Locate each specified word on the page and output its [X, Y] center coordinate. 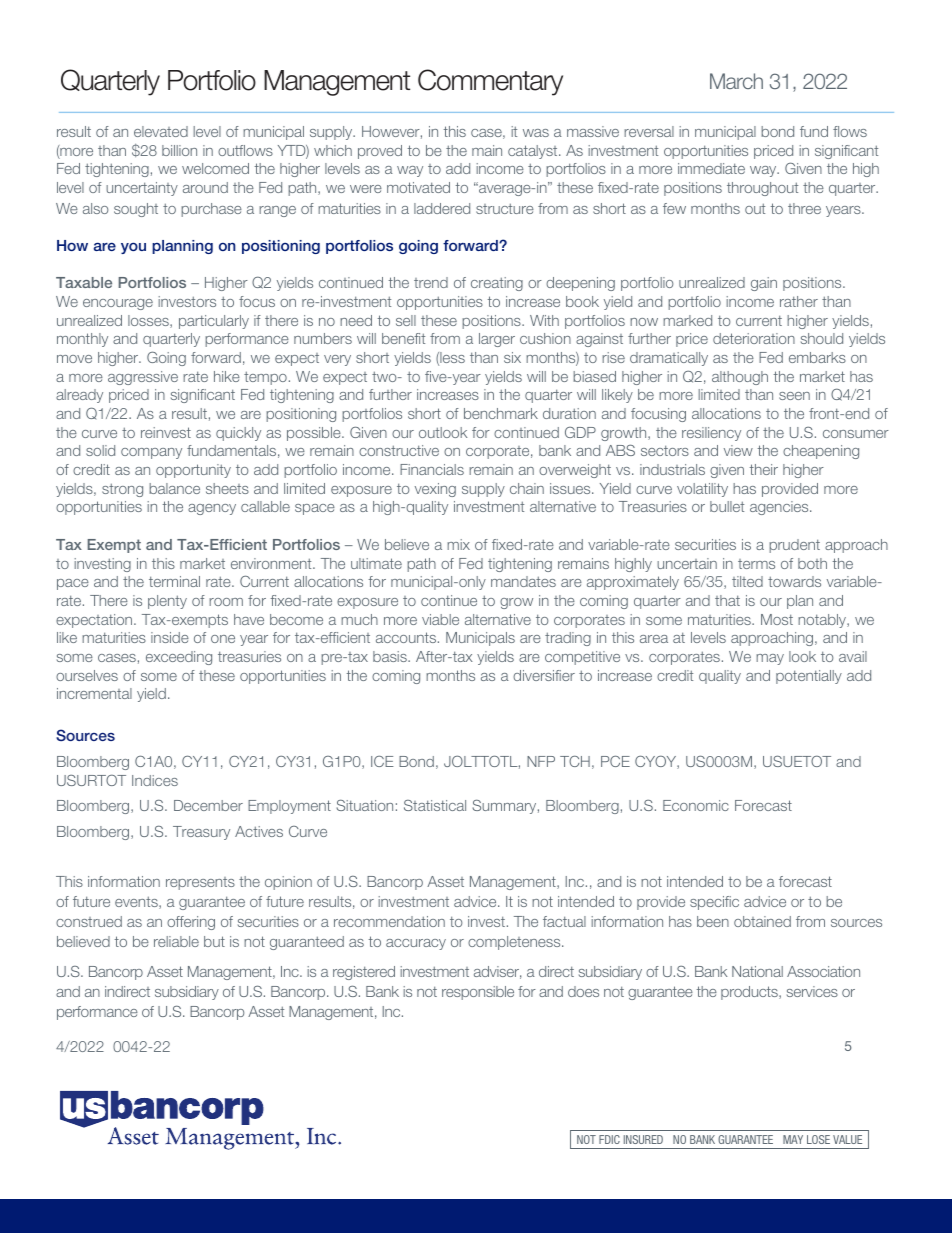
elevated [161, 131]
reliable [176, 941]
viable [440, 619]
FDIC [609, 1139]
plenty [167, 602]
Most [777, 619]
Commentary [490, 82]
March [736, 81]
